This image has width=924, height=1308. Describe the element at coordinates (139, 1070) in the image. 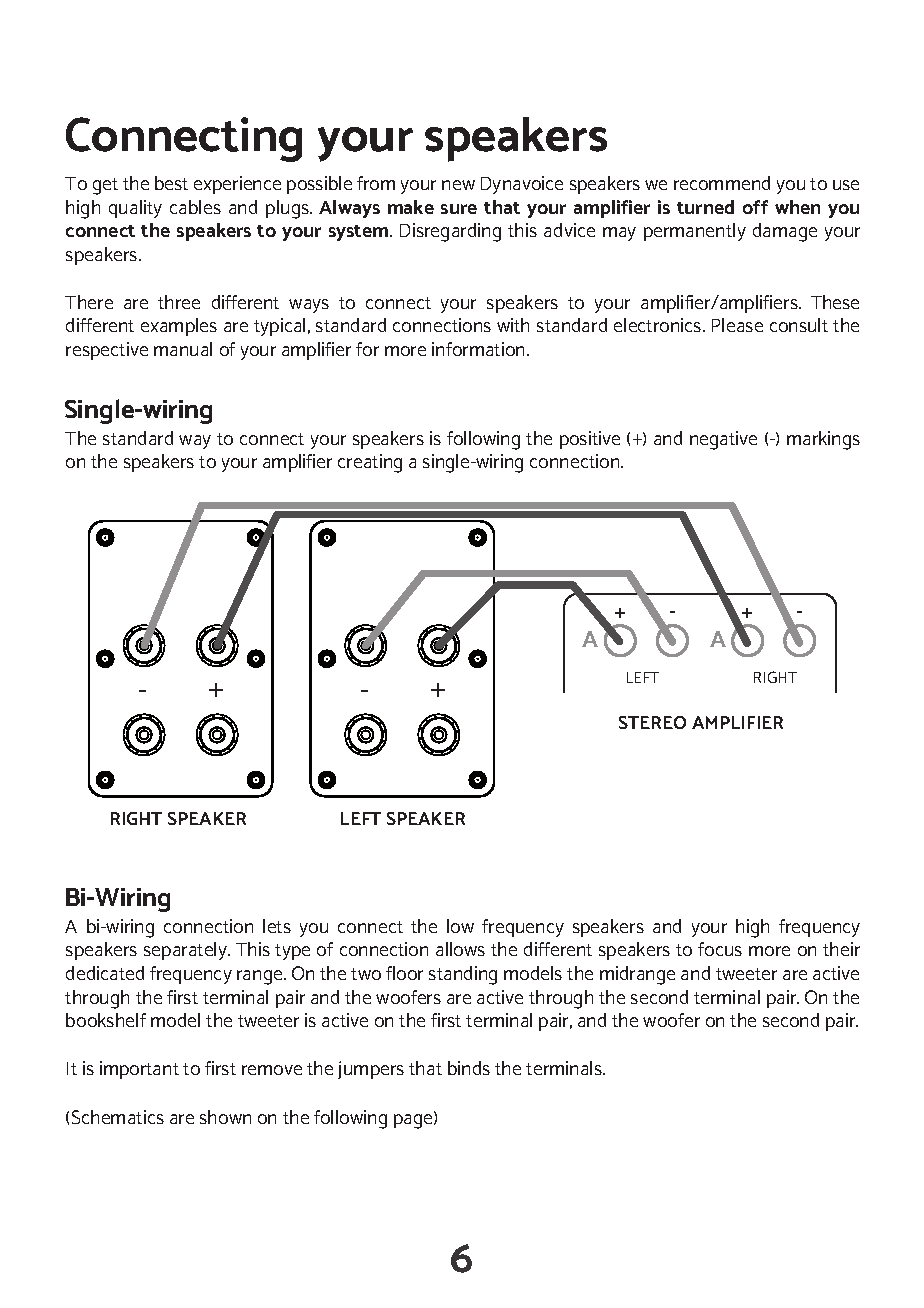

I see `important` at that location.
